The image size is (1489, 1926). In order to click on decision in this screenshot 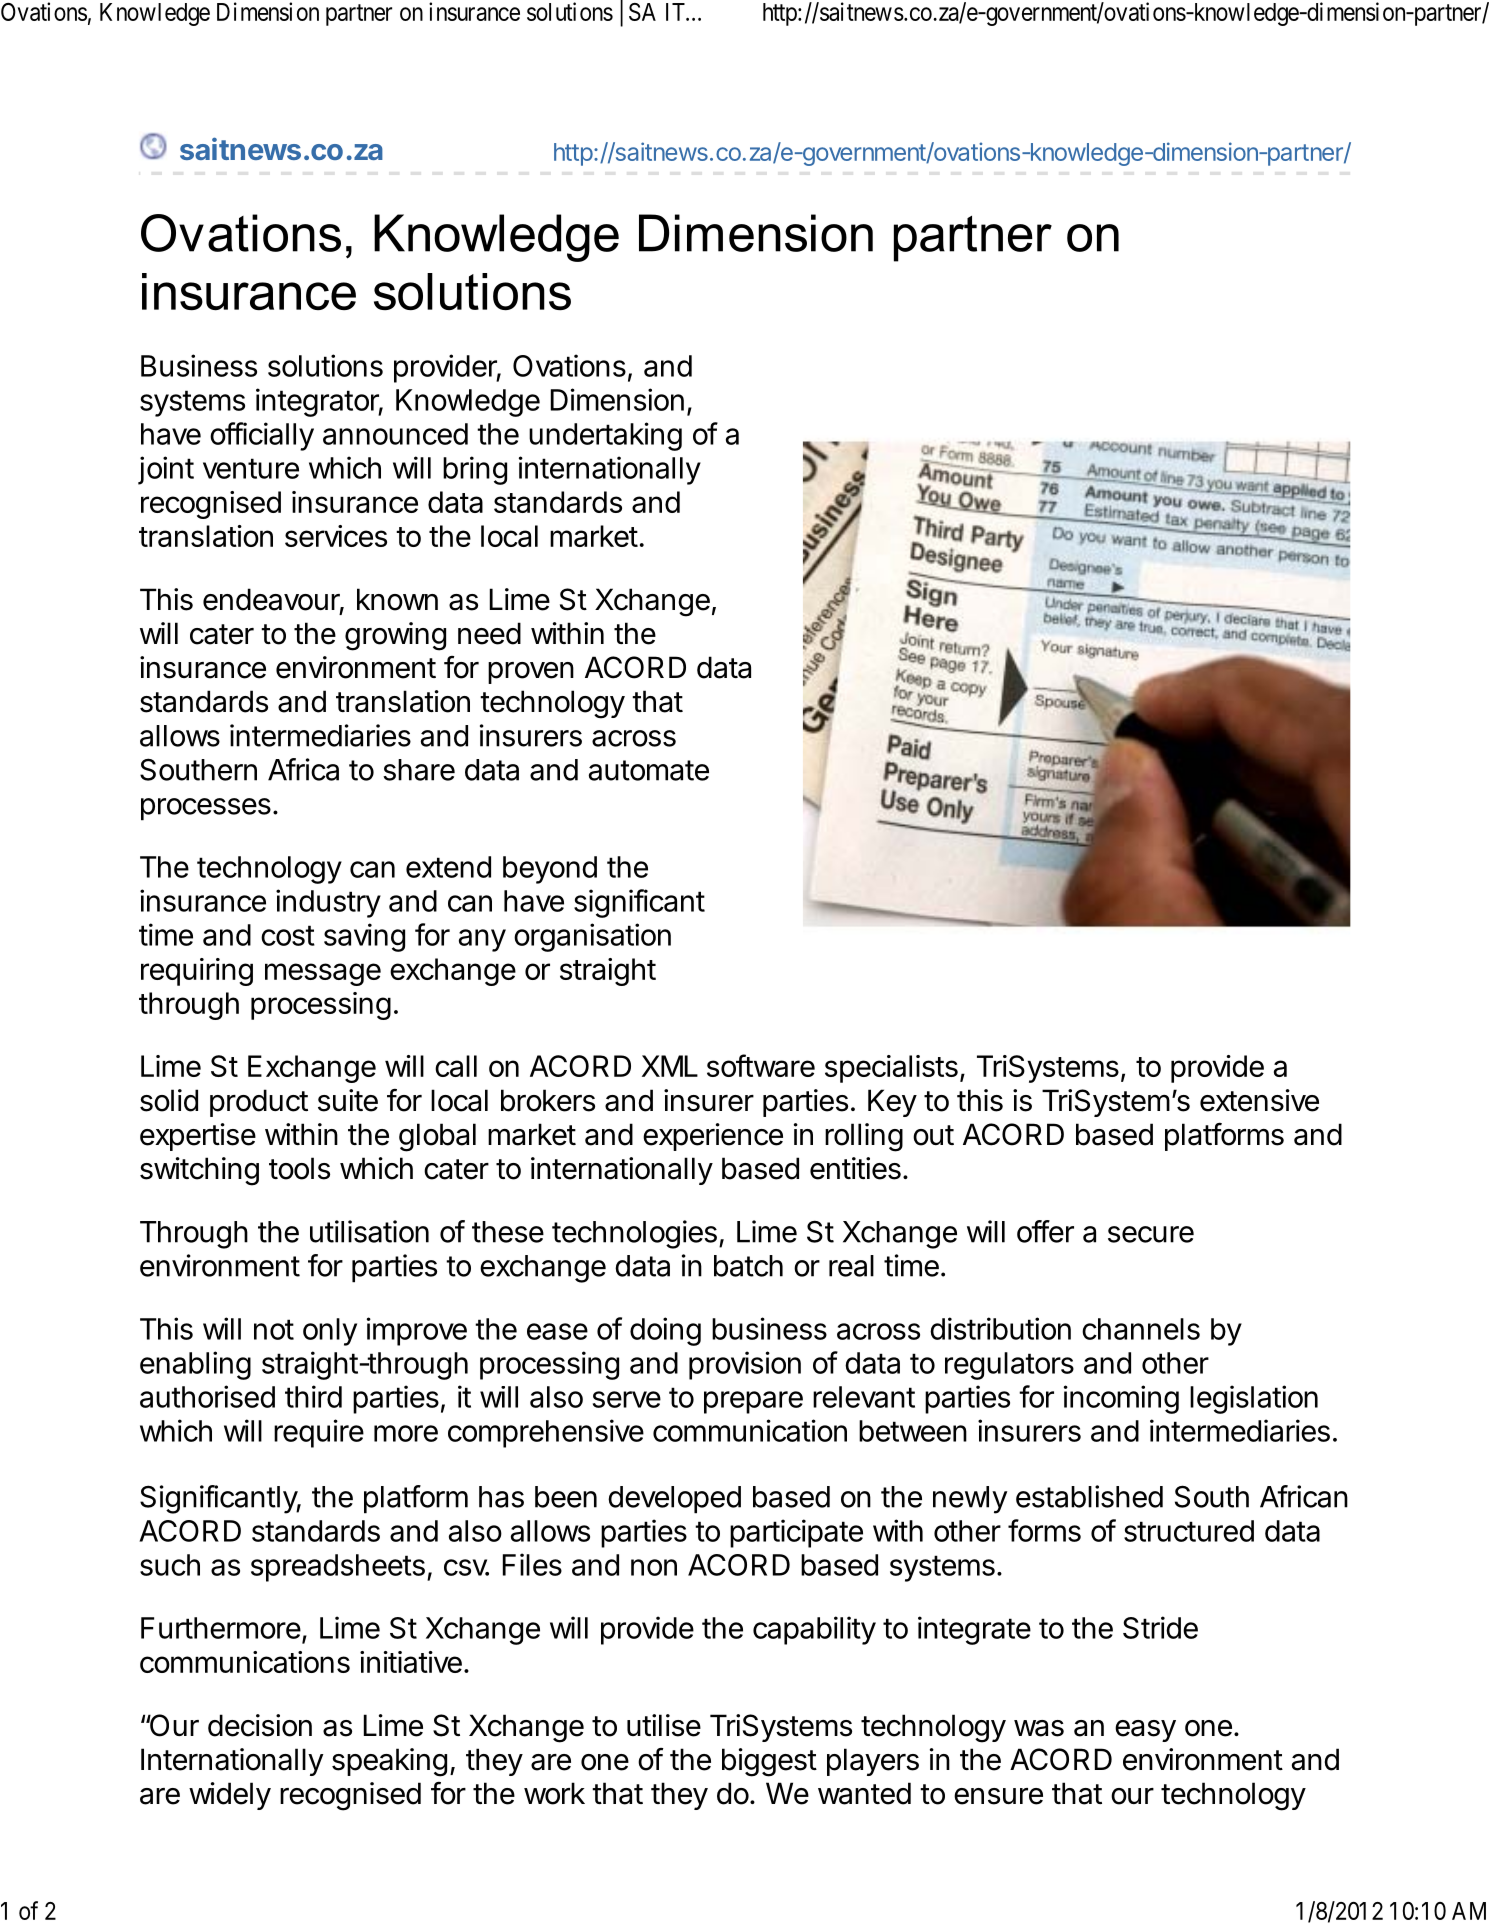, I will do `click(260, 1725)`.
